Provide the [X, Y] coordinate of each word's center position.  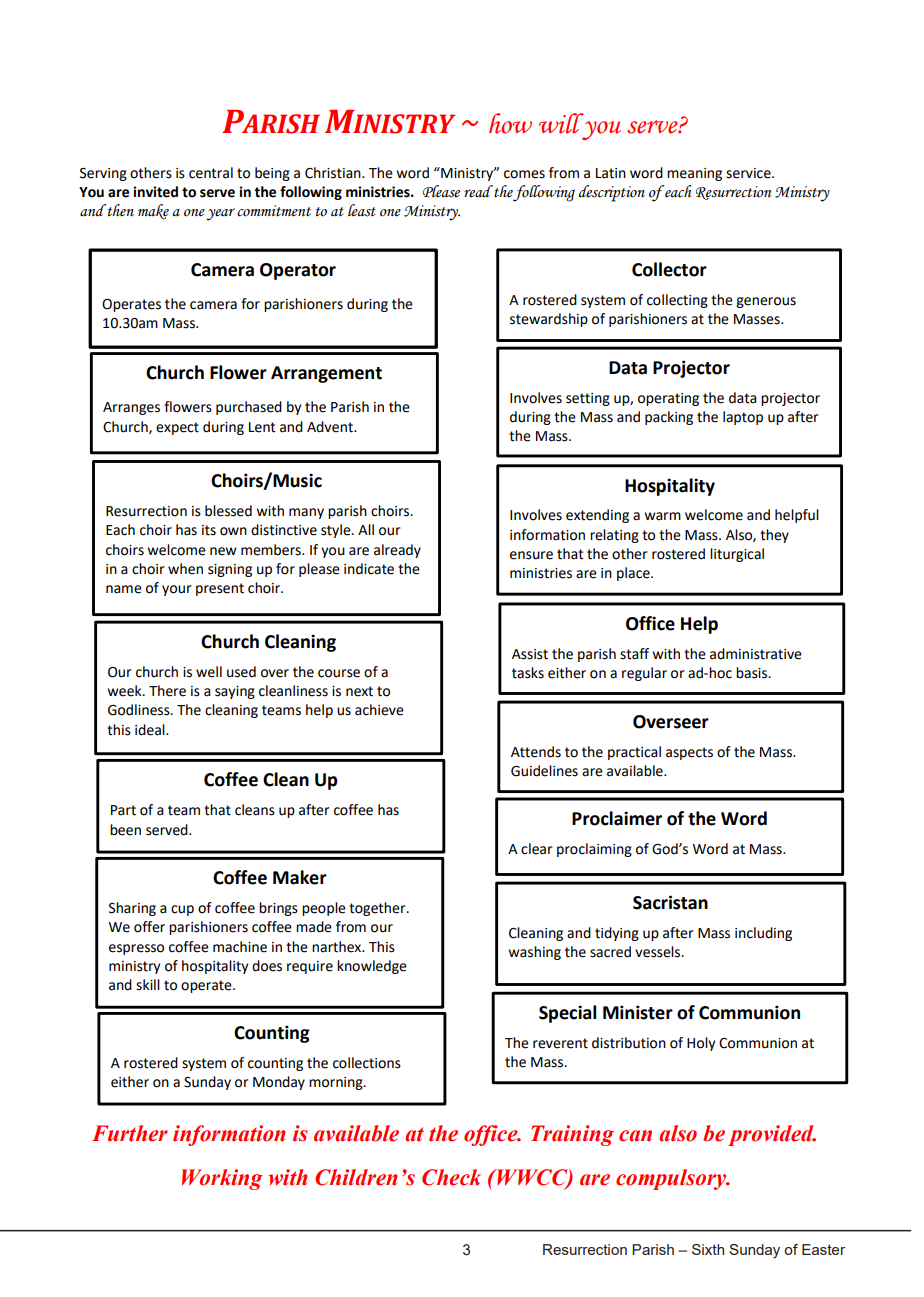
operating [668, 399]
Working [222, 1179]
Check [451, 1177]
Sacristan [670, 902]
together [378, 909]
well [209, 672]
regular [644, 674]
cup [182, 910]
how [510, 123]
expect [177, 428]
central [211, 173]
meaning [694, 174]
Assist [530, 654]
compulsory [672, 1179]
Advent [331, 427]
